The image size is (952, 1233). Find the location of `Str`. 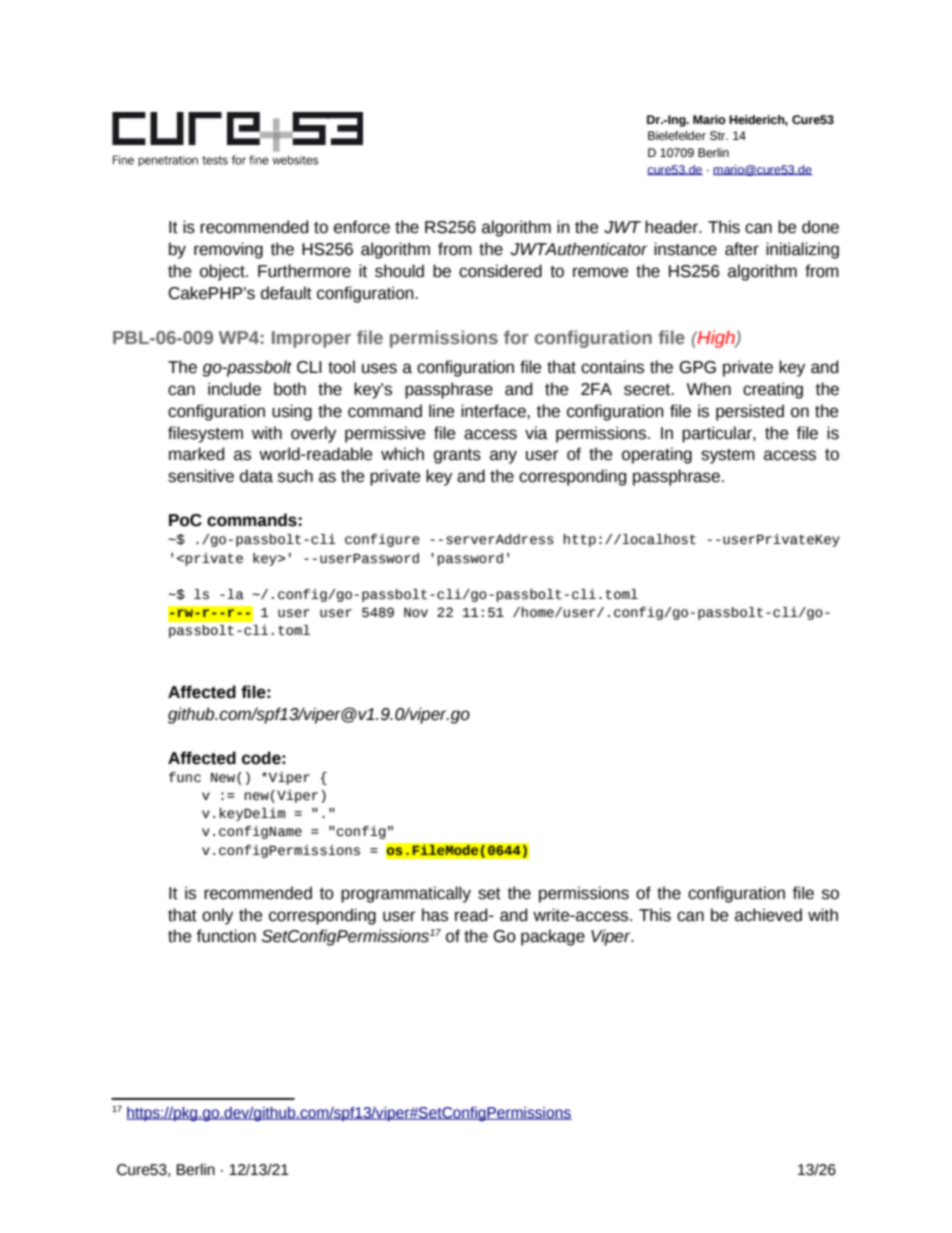

Str is located at coordinates (719, 136).
